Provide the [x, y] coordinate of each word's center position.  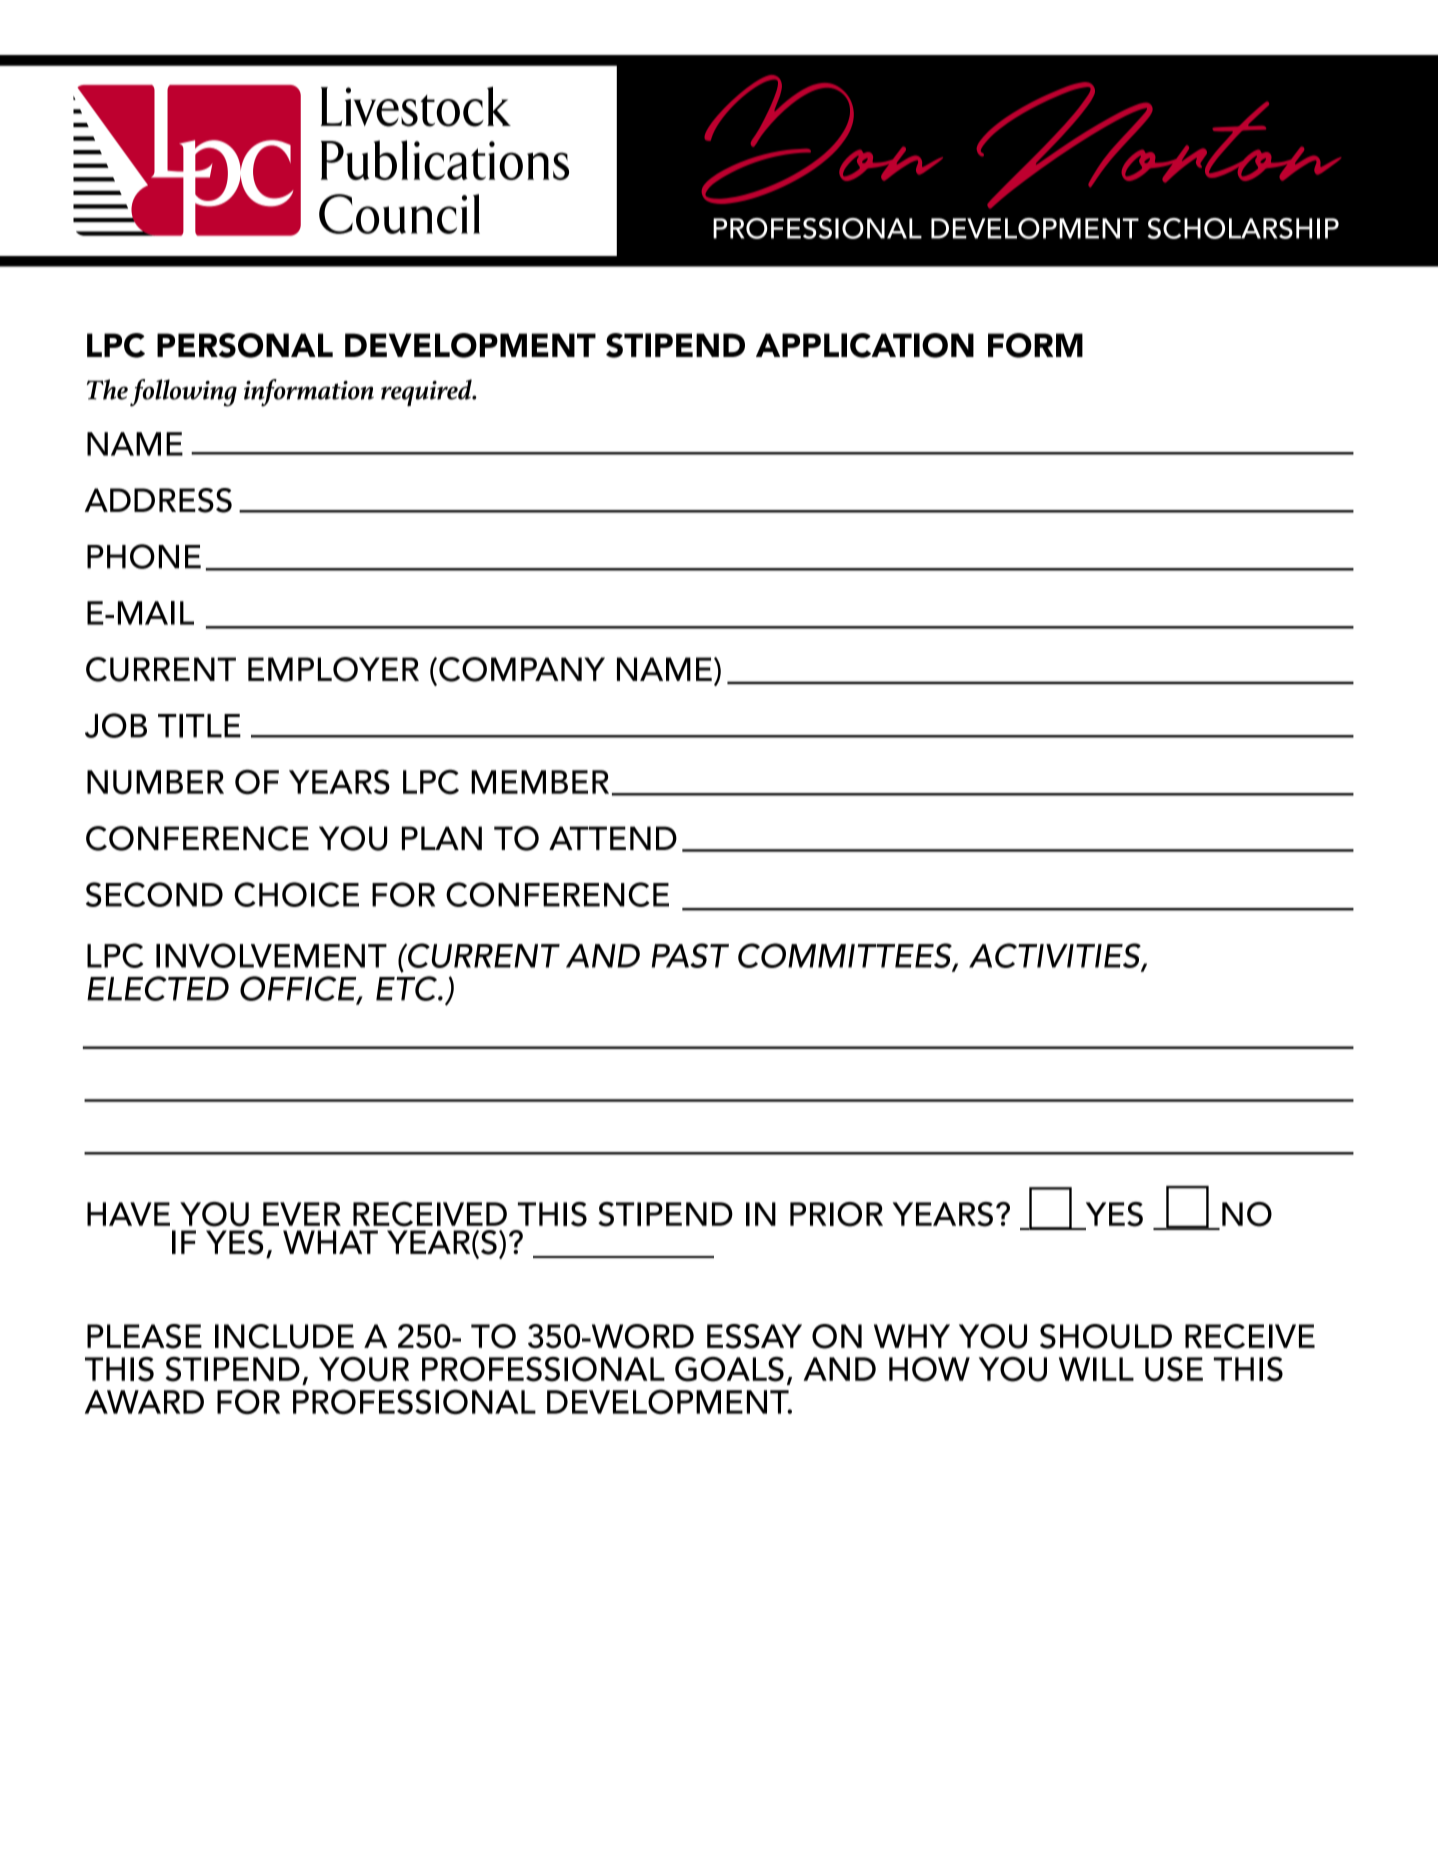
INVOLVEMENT [271, 955]
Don [822, 139]
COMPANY [522, 669]
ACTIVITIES [1056, 956]
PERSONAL [245, 345]
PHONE [144, 556]
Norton [1159, 145]
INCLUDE [284, 1336]
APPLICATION [865, 345]
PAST [690, 955]
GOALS [729, 1369]
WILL [1096, 1369]
